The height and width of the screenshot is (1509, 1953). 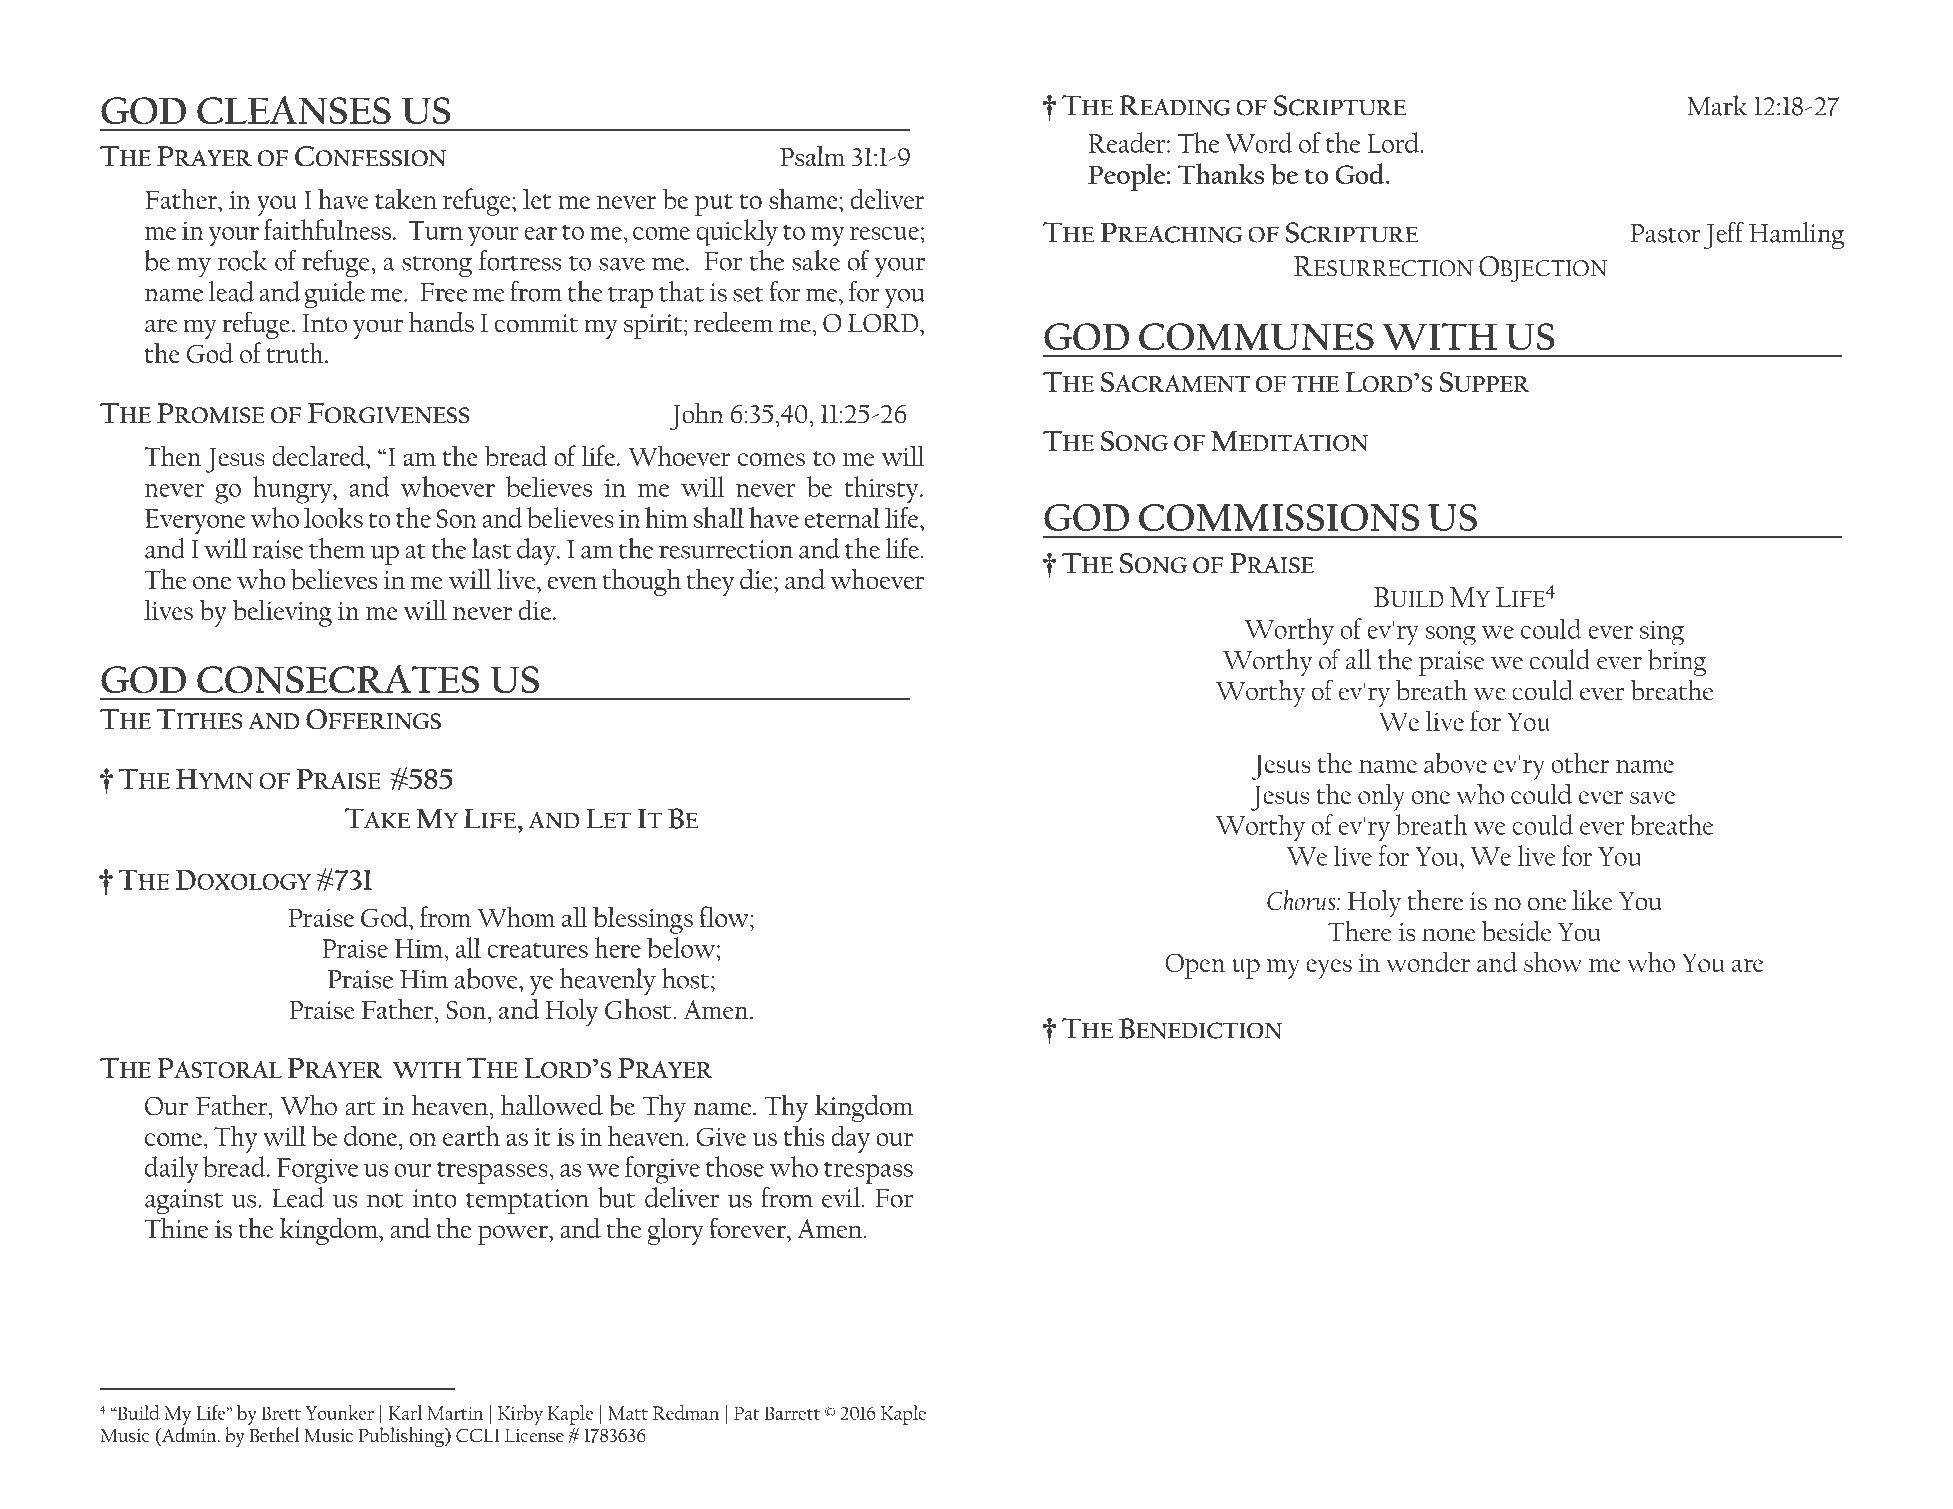 What do you see at coordinates (405, 1412) in the screenshot?
I see `Karl` at bounding box center [405, 1412].
